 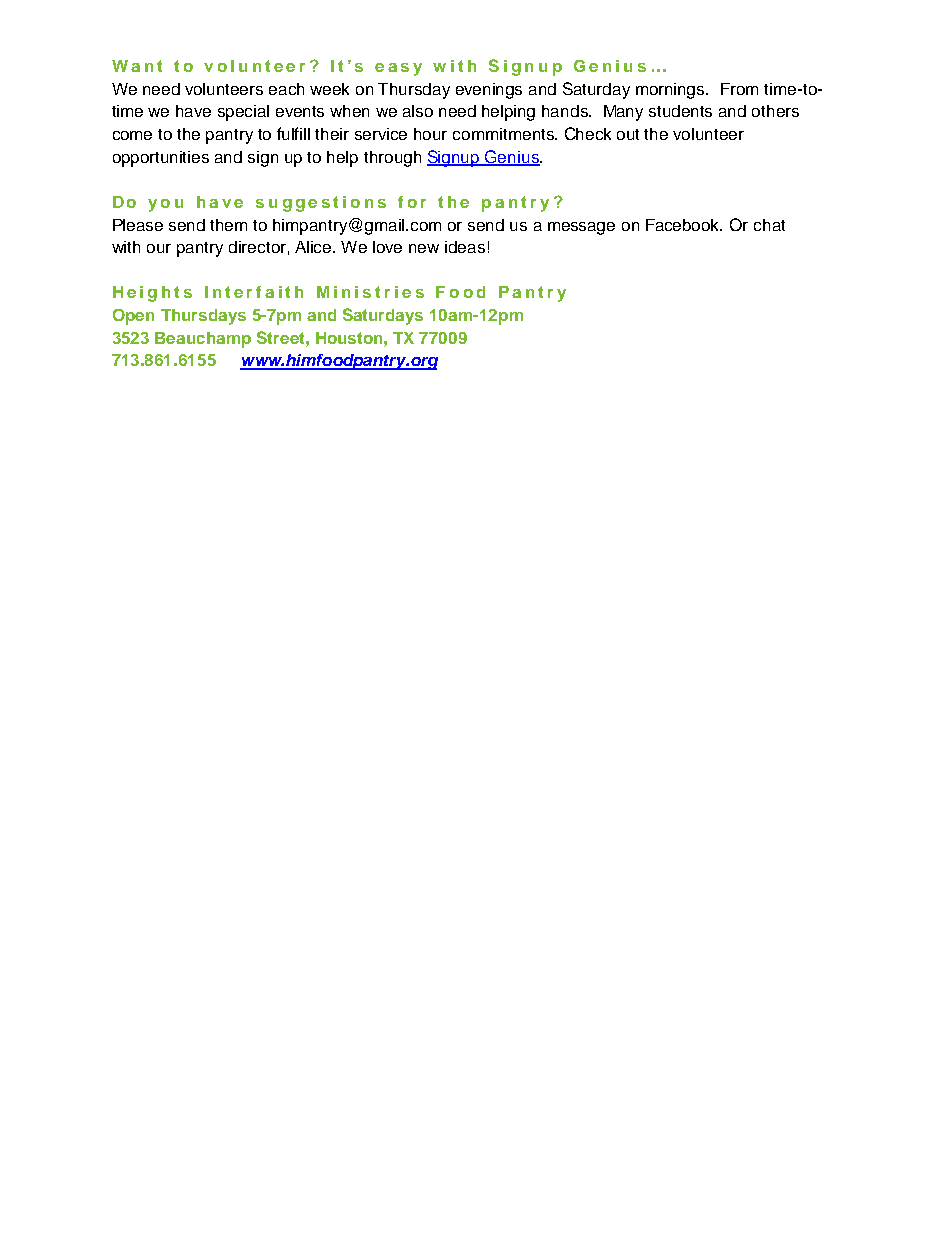 I want to click on out, so click(x=628, y=134).
